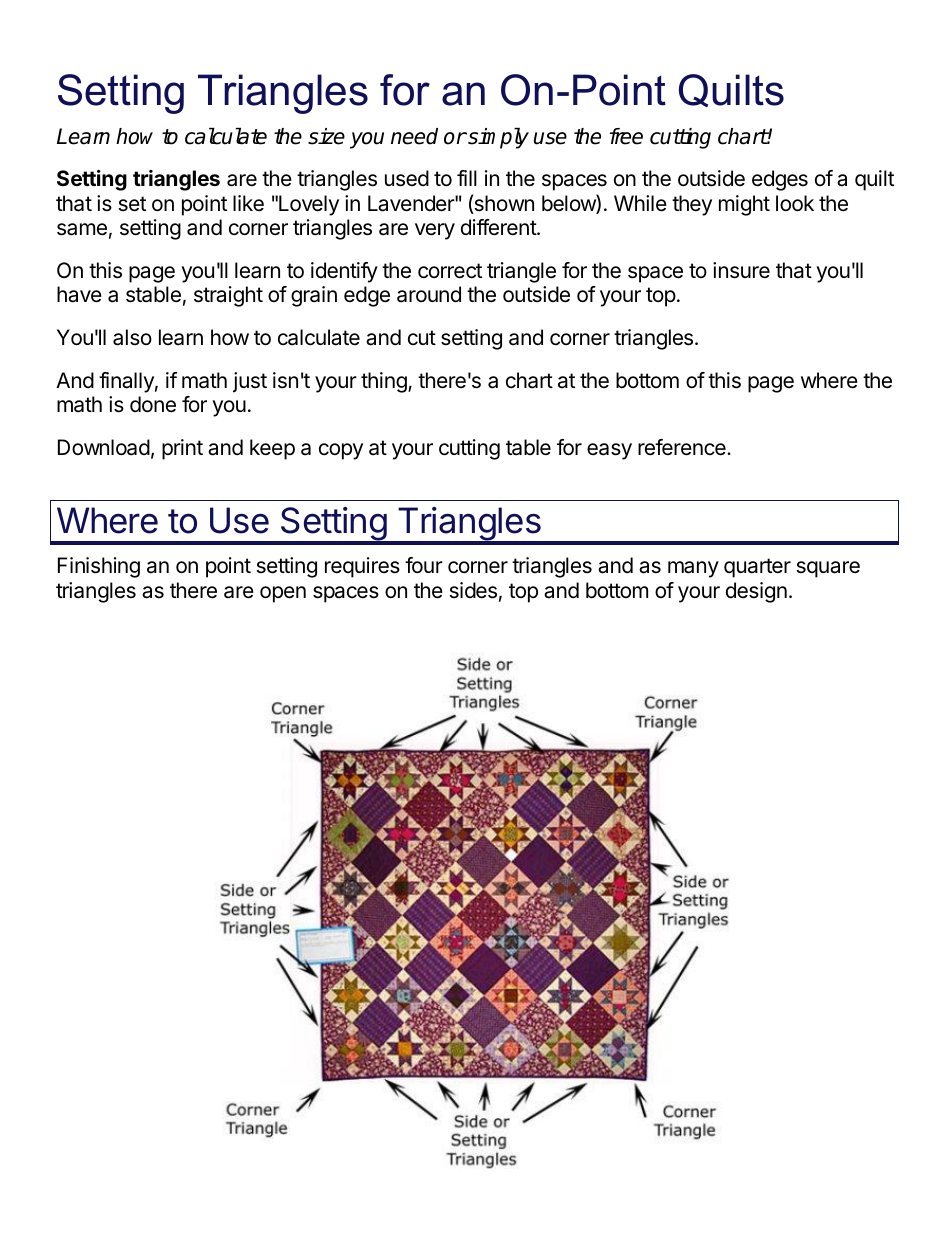 The image size is (952, 1233). I want to click on simply, so click(497, 138).
